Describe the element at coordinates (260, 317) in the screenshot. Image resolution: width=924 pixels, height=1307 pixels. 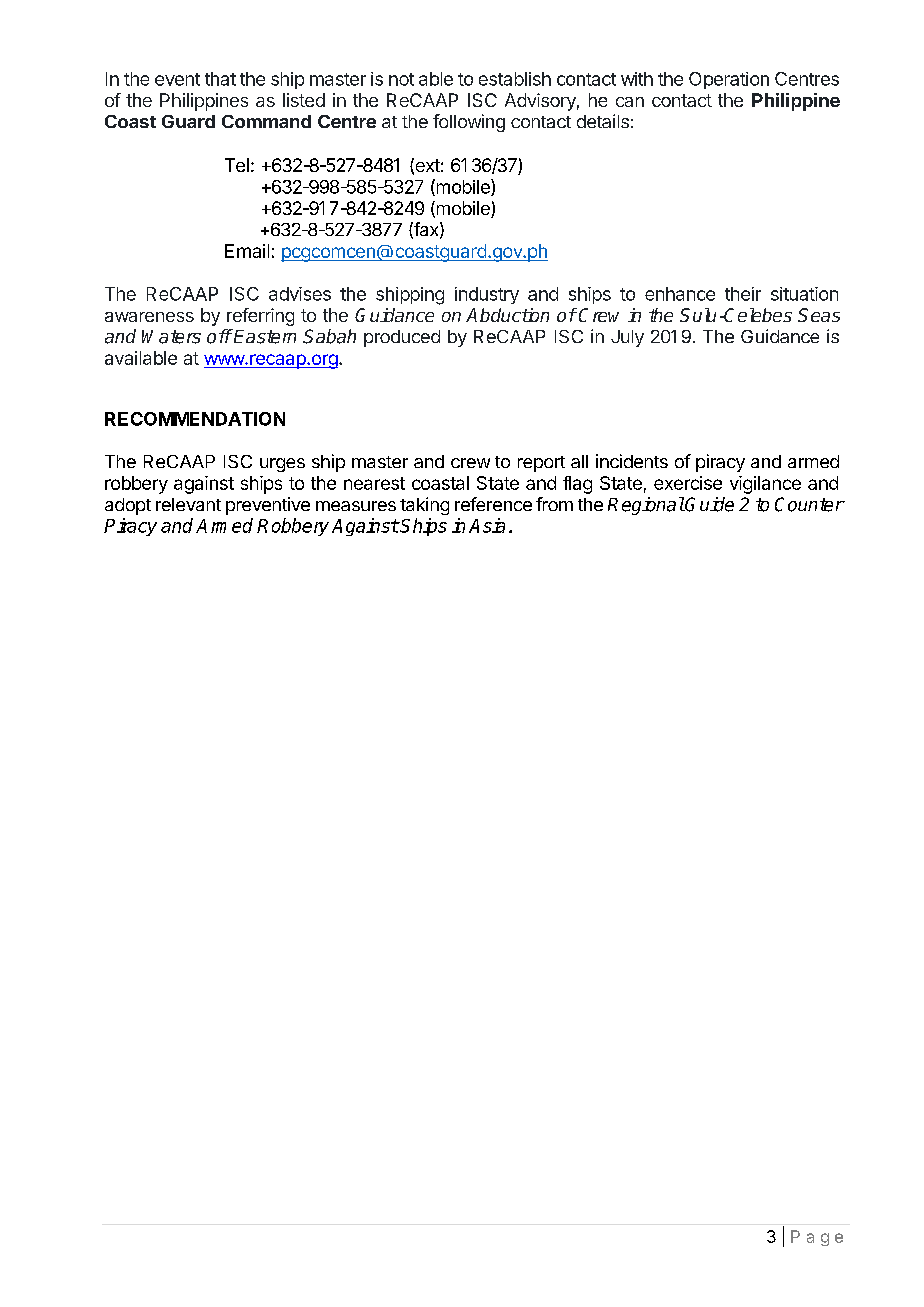
I see `referring` at that location.
